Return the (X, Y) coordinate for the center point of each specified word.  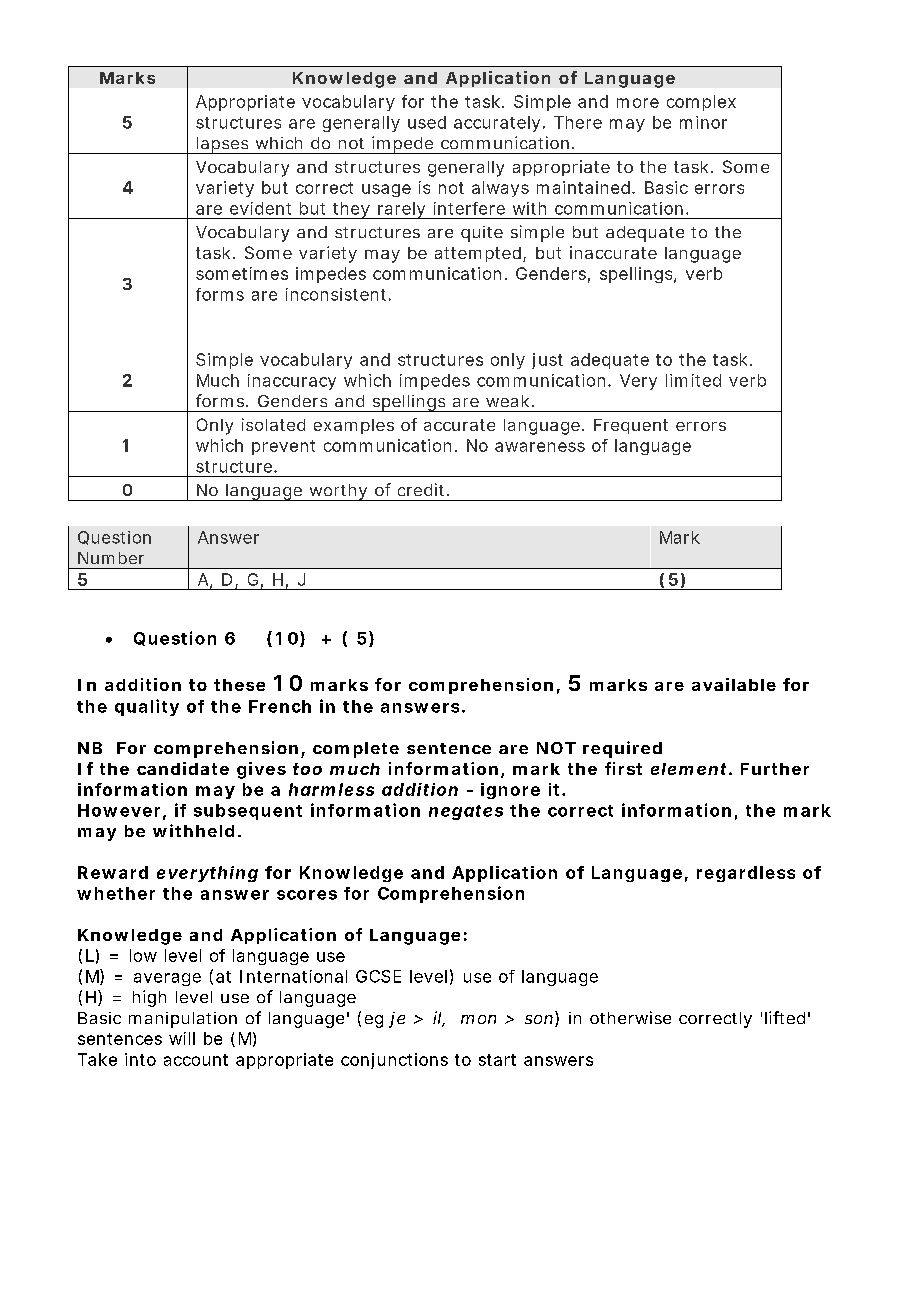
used (427, 122)
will (182, 1038)
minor (703, 122)
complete (356, 750)
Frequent (631, 426)
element (688, 769)
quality (147, 707)
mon (478, 1019)
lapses (222, 145)
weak (507, 401)
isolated (273, 424)
